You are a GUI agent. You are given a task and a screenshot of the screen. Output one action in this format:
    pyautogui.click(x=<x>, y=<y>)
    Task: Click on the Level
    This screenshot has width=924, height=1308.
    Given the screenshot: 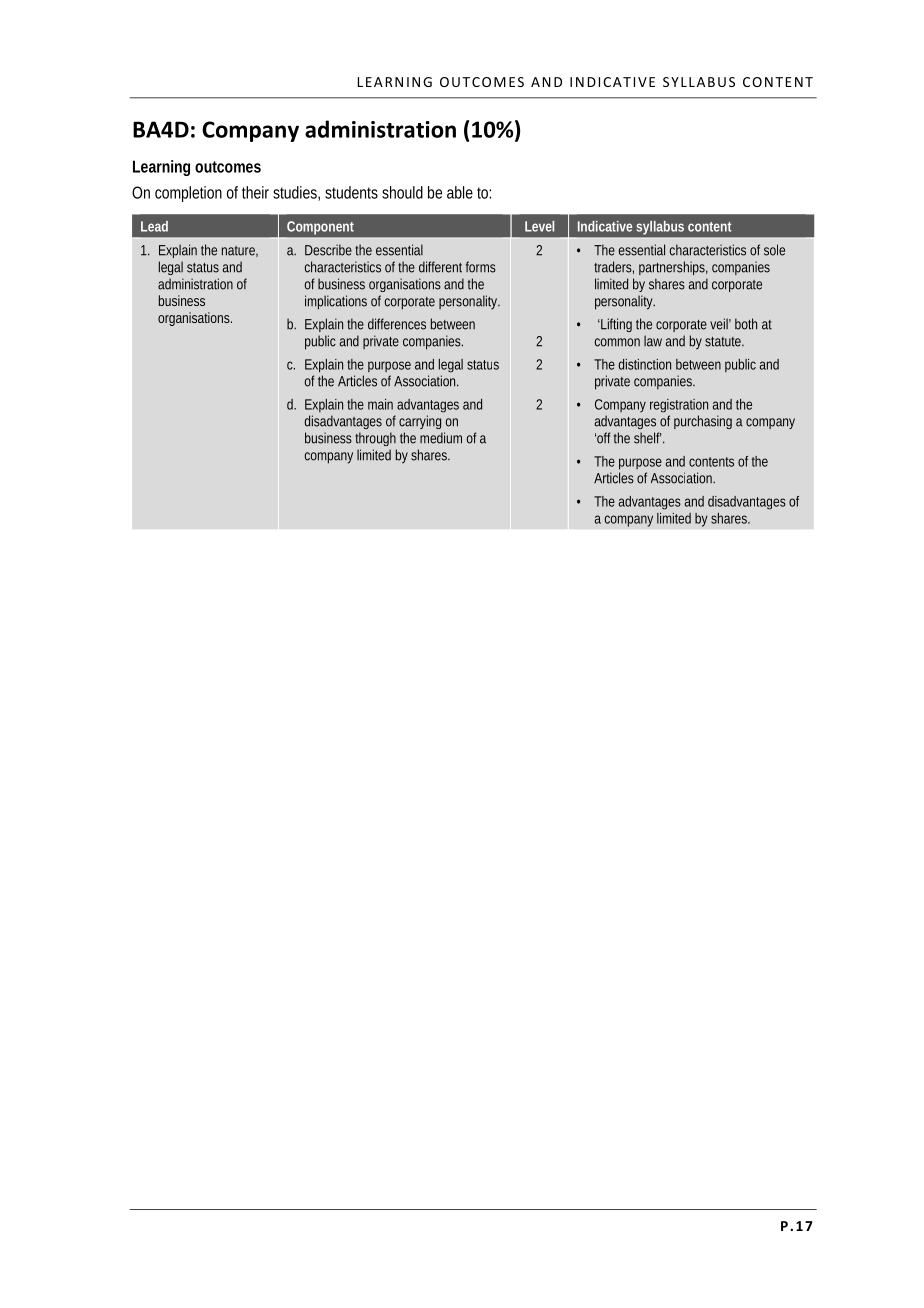 What is the action you would take?
    pyautogui.click(x=539, y=226)
